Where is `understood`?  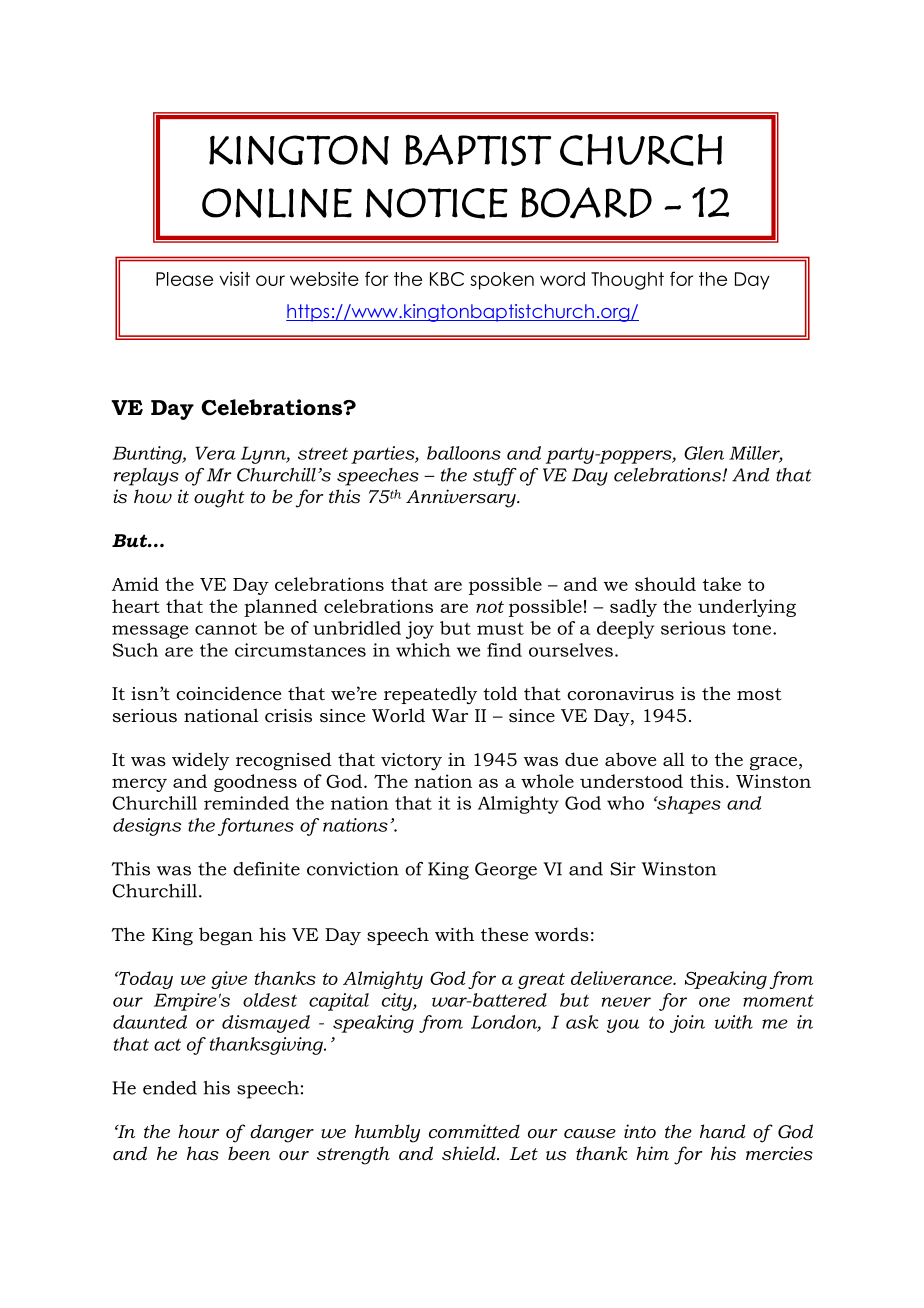
understood is located at coordinates (631, 781).
